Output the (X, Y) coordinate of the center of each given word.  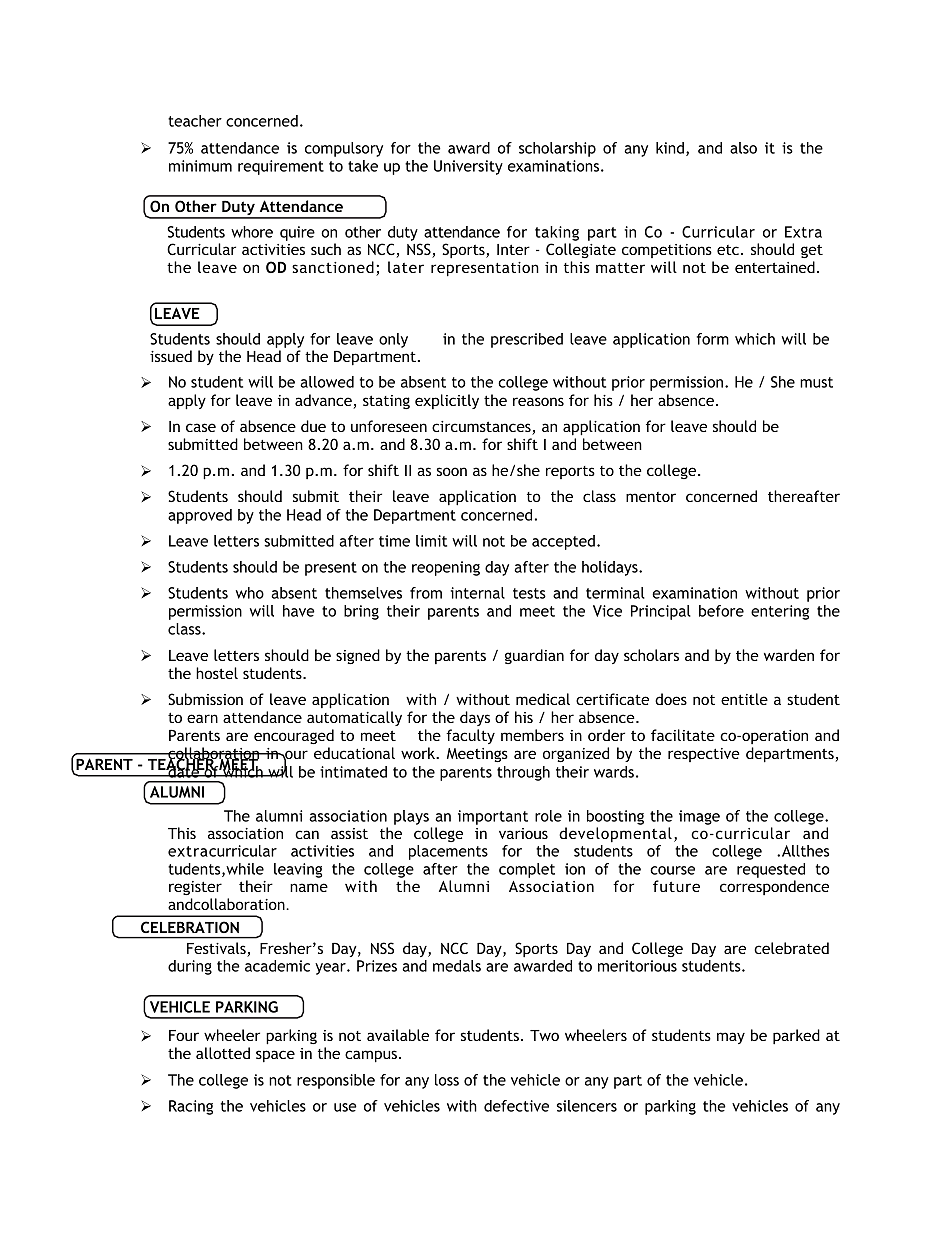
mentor (651, 497)
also (743, 148)
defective (516, 1106)
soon (452, 471)
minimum (200, 166)
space (275, 1056)
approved (200, 516)
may (731, 1038)
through (523, 773)
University (468, 167)
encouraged (294, 736)
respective (704, 755)
